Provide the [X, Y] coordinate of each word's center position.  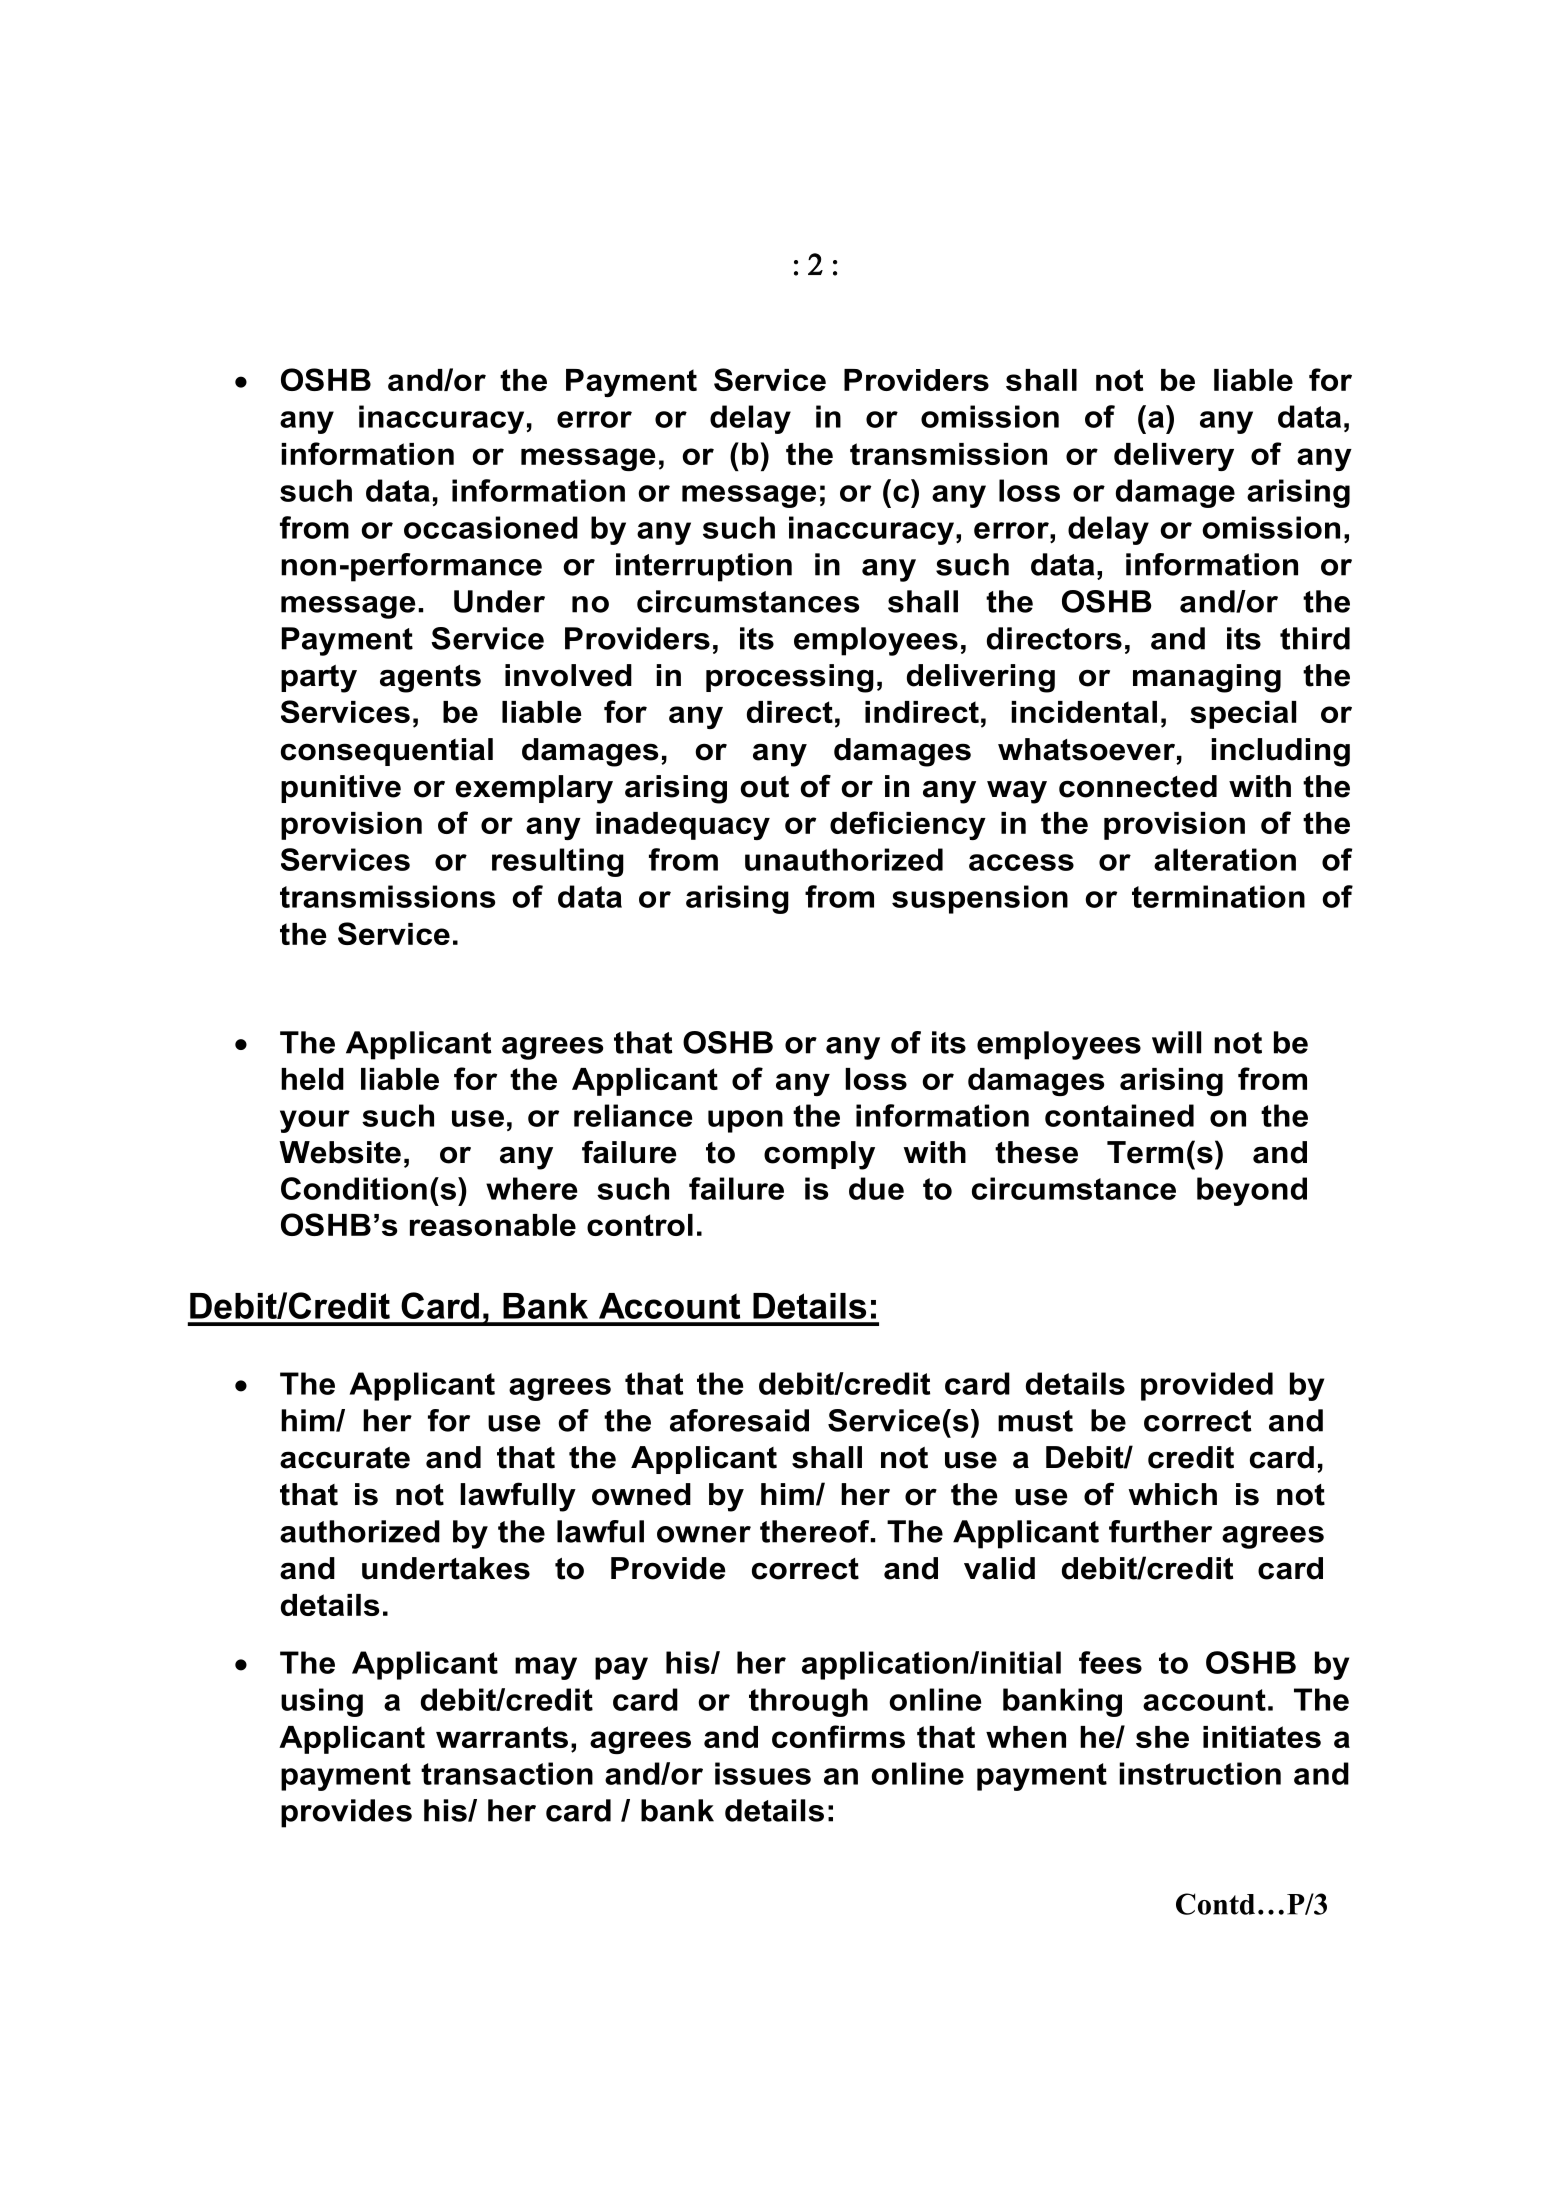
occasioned [491, 527]
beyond [1252, 1191]
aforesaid [739, 1420]
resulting [558, 862]
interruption [704, 567]
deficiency [908, 825]
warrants [502, 1737]
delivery [1174, 457]
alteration [1225, 859]
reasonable [493, 1225]
